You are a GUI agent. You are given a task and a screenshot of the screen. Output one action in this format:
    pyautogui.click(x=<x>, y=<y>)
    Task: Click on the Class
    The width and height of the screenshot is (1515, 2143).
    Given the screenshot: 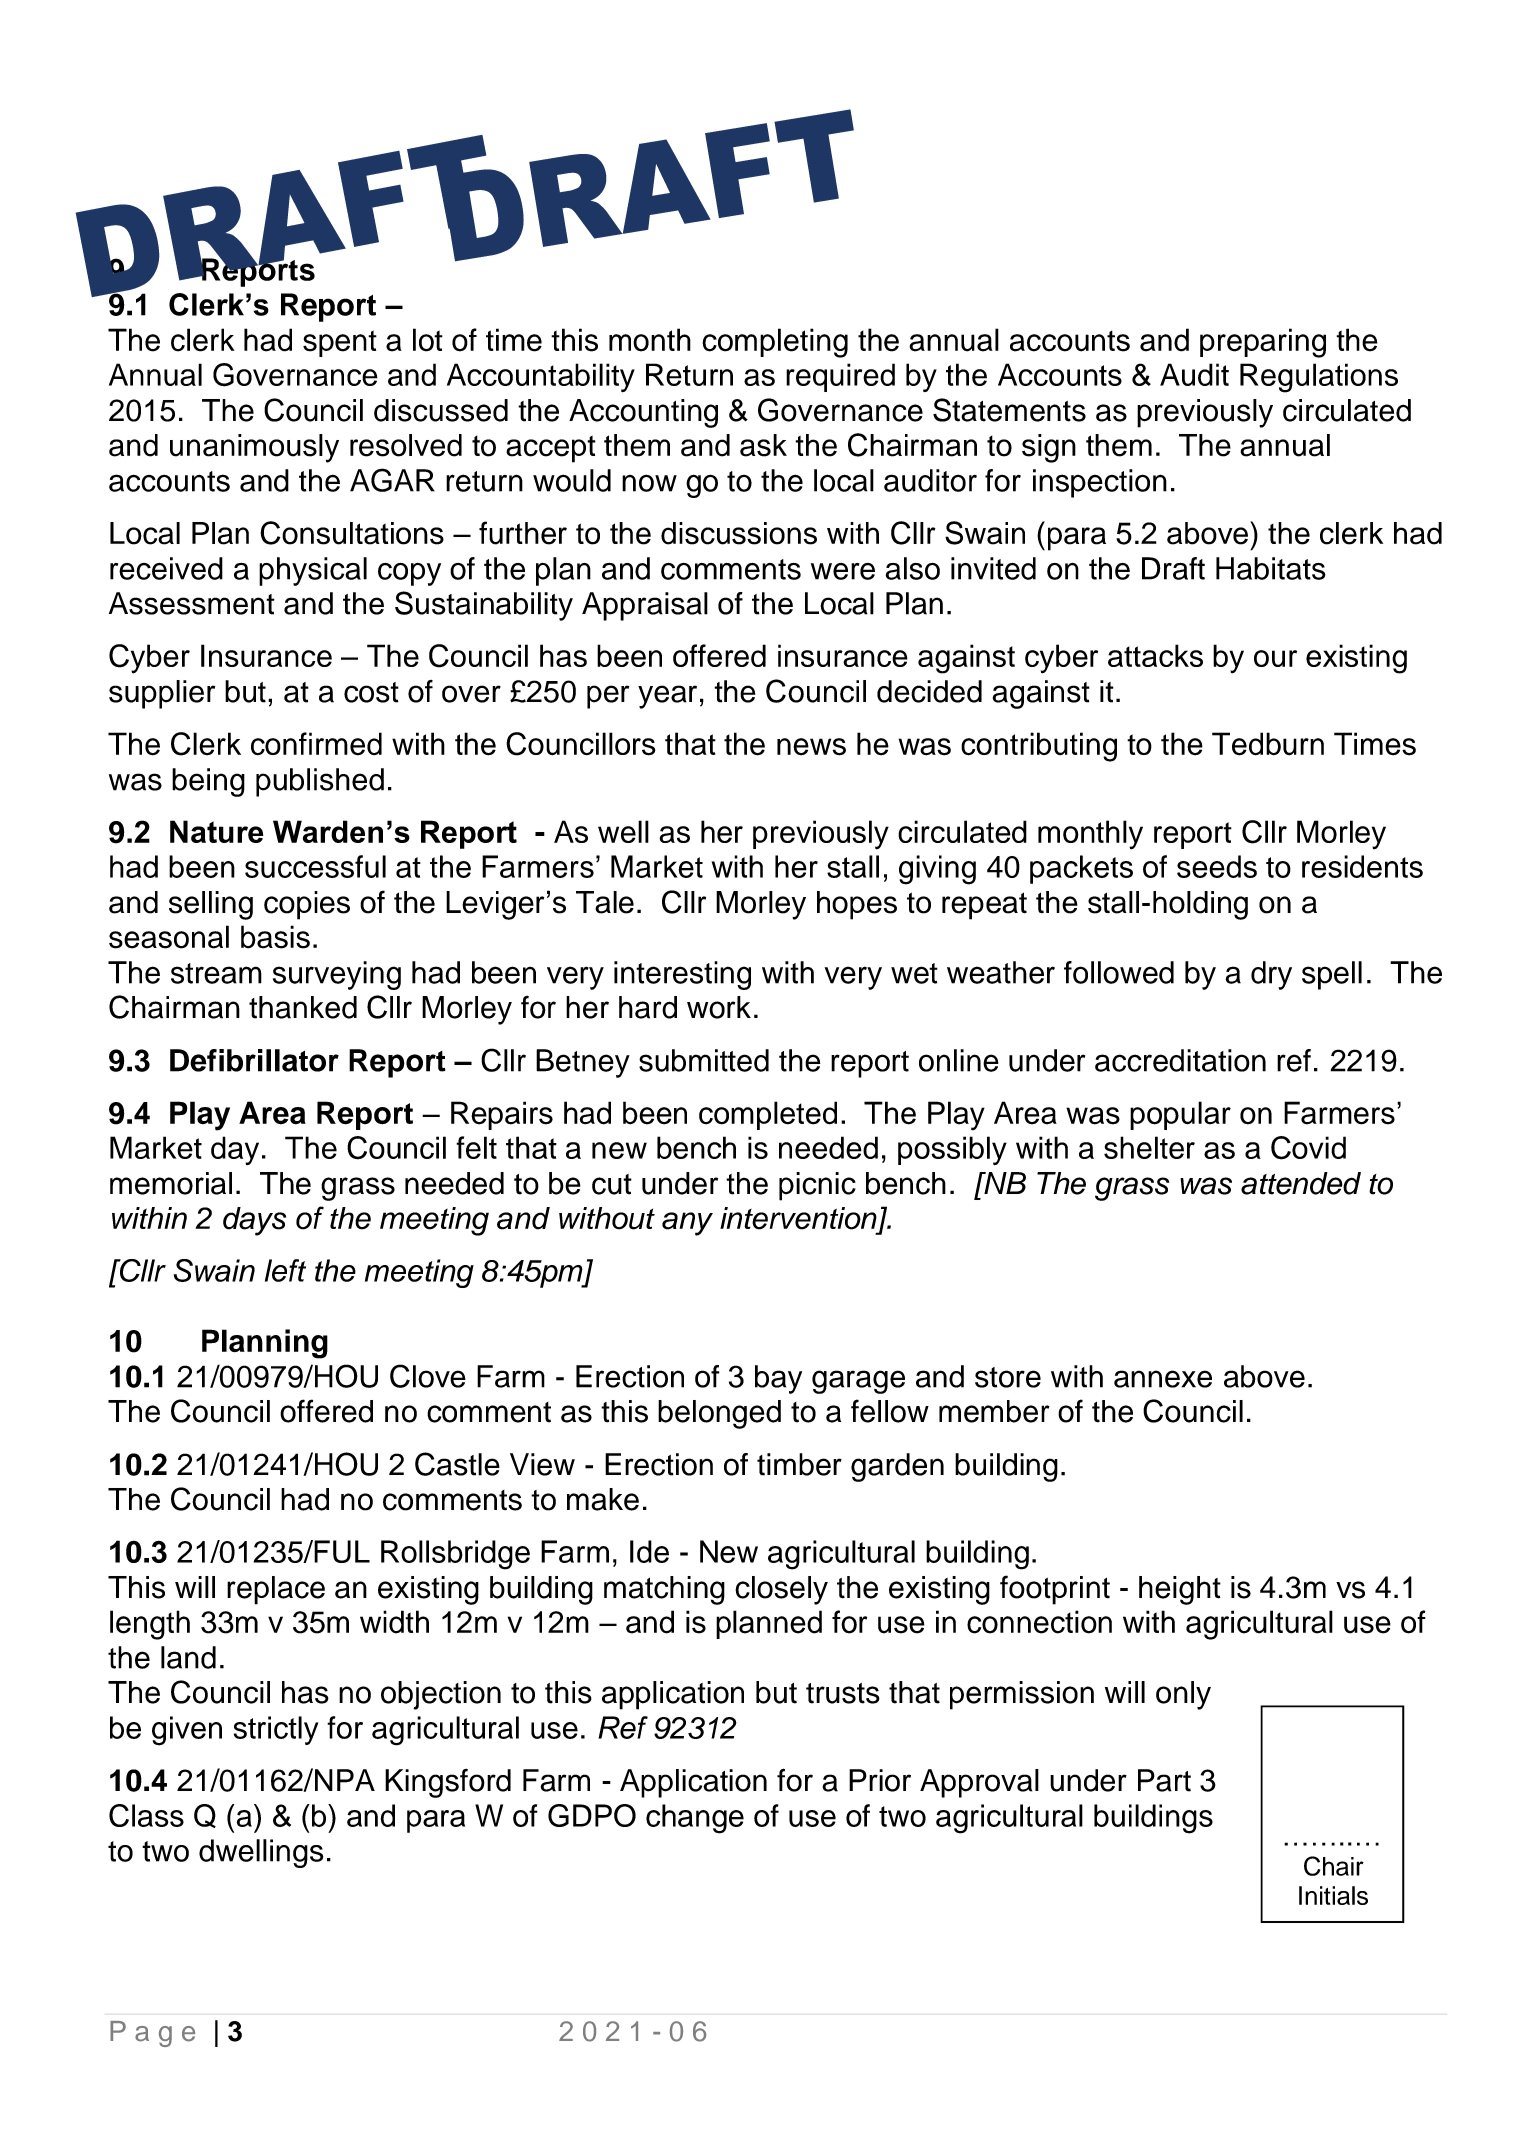 What is the action you would take?
    pyautogui.click(x=146, y=1815)
